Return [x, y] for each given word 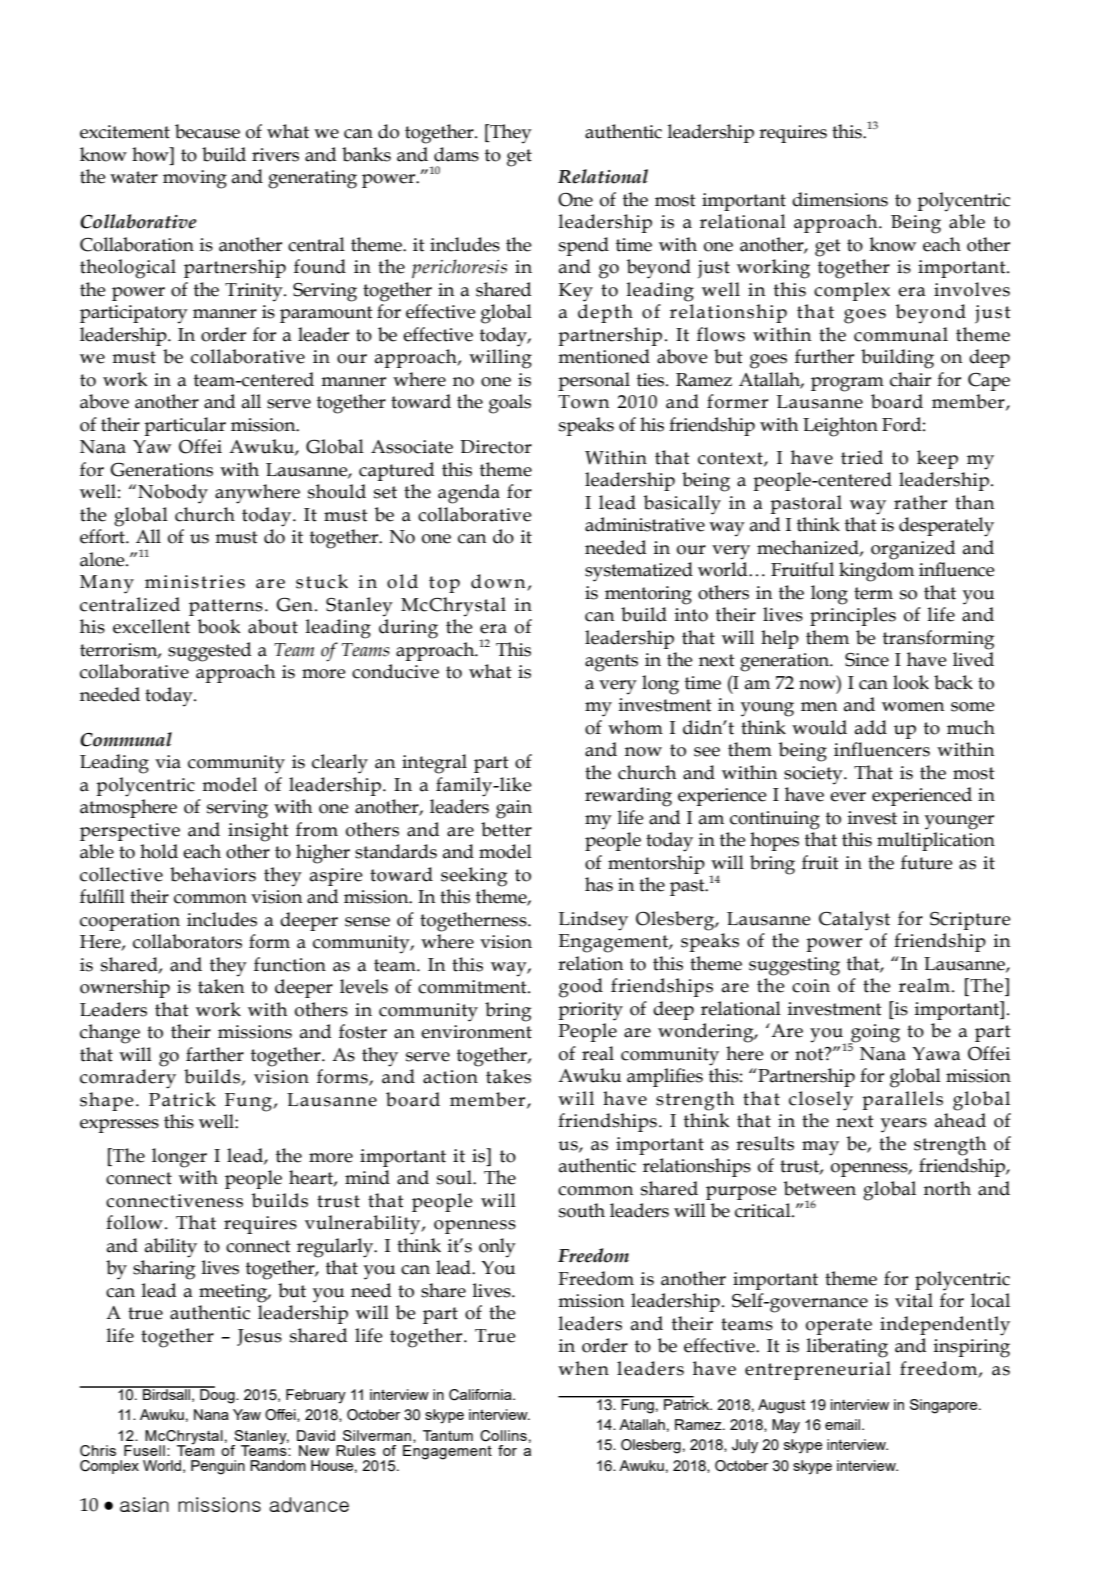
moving [195, 179]
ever [848, 797]
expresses [119, 1126]
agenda [469, 494]
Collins [503, 1436]
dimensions [840, 199]
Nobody [173, 494]
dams [456, 154]
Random [278, 1465]
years [904, 1125]
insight [258, 832]
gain [514, 809]
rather [920, 502]
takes [508, 1076]
